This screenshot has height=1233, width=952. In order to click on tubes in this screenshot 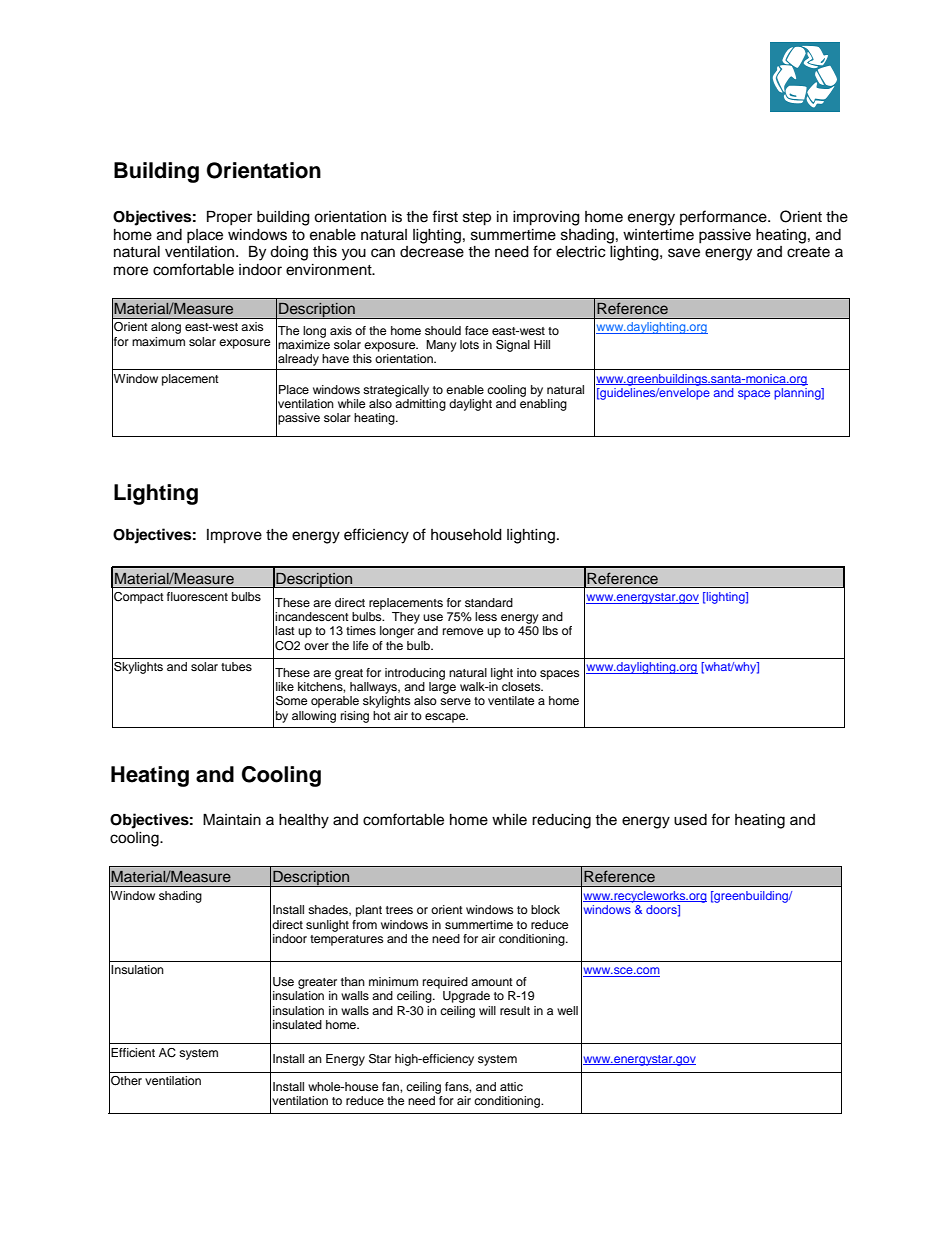, I will do `click(236, 666)`.
